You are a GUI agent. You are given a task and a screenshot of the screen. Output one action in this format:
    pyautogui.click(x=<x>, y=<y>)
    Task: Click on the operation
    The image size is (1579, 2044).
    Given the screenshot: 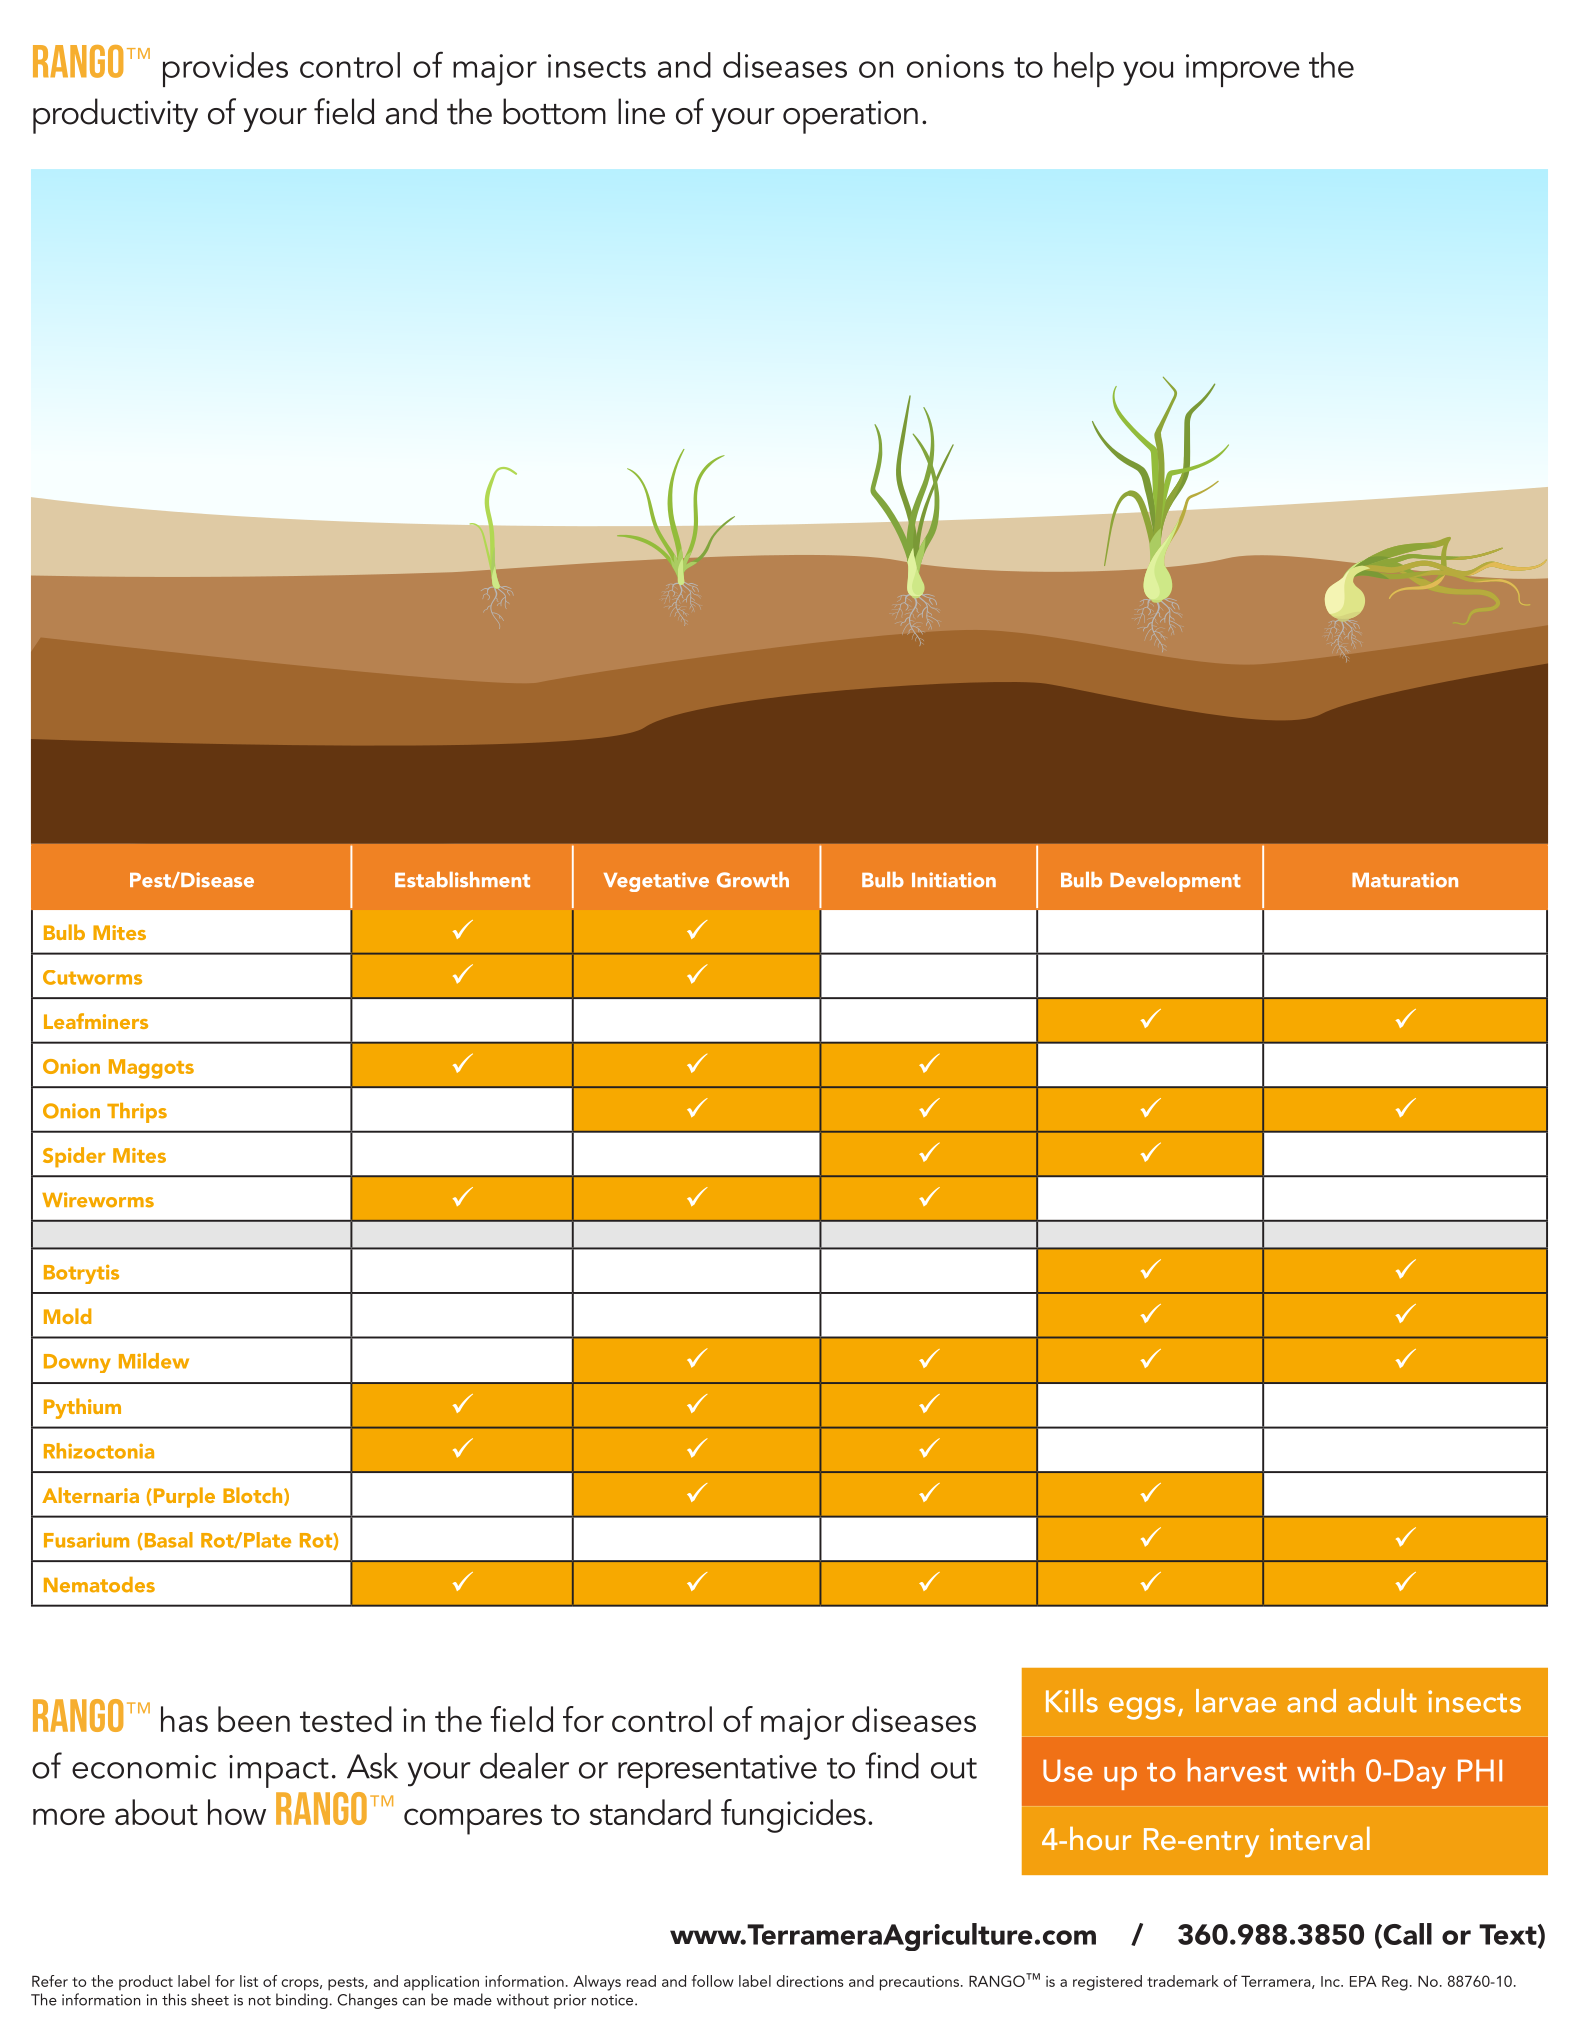 What is the action you would take?
    pyautogui.click(x=850, y=117)
